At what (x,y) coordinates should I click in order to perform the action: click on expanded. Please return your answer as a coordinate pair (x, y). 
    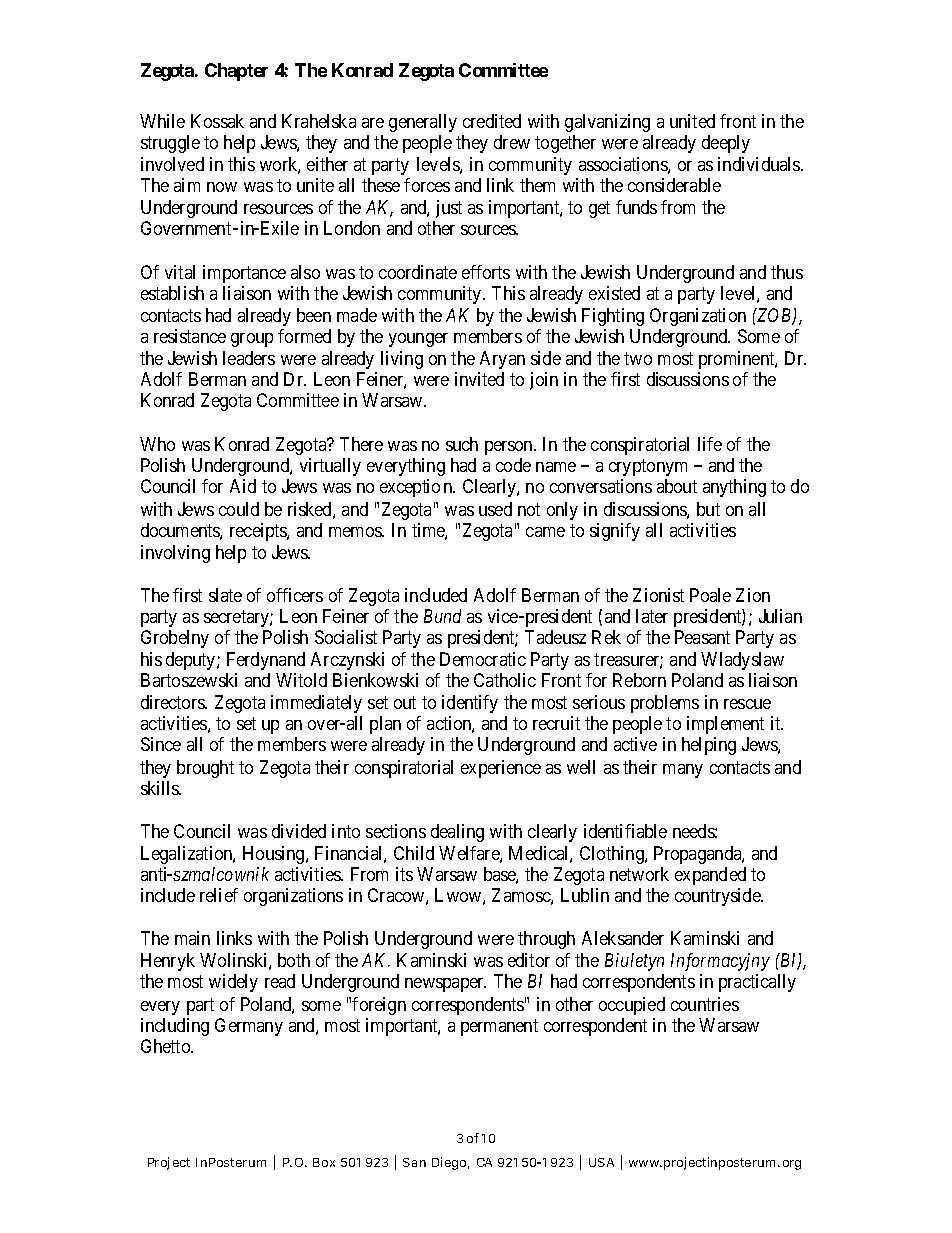
    Looking at the image, I should click on (710, 876).
